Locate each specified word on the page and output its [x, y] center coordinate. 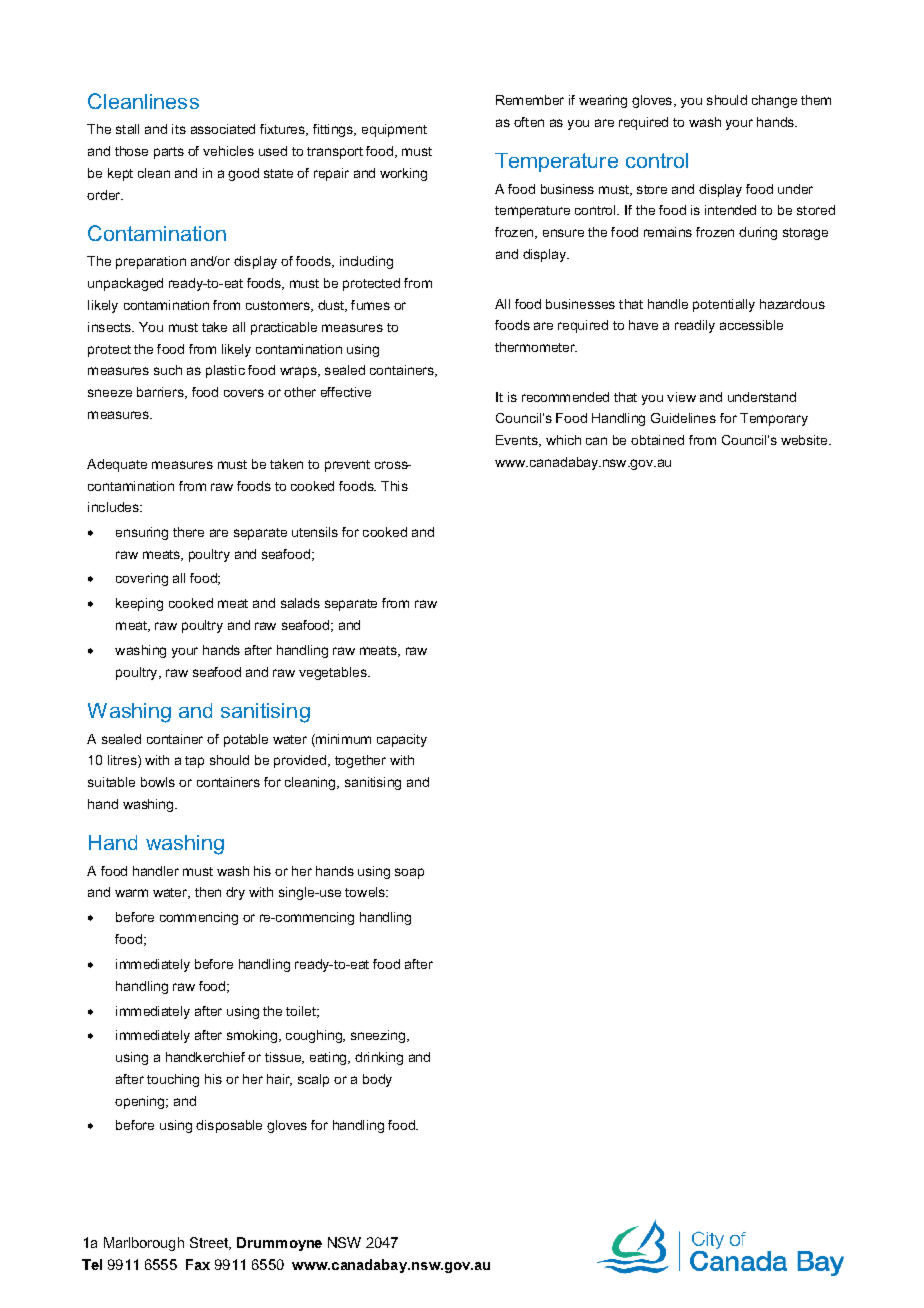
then [208, 892]
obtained [657, 440]
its [179, 129]
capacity [402, 740]
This [394, 486]
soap [409, 873]
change [774, 101]
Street [210, 1243]
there [188, 532]
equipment [394, 130]
